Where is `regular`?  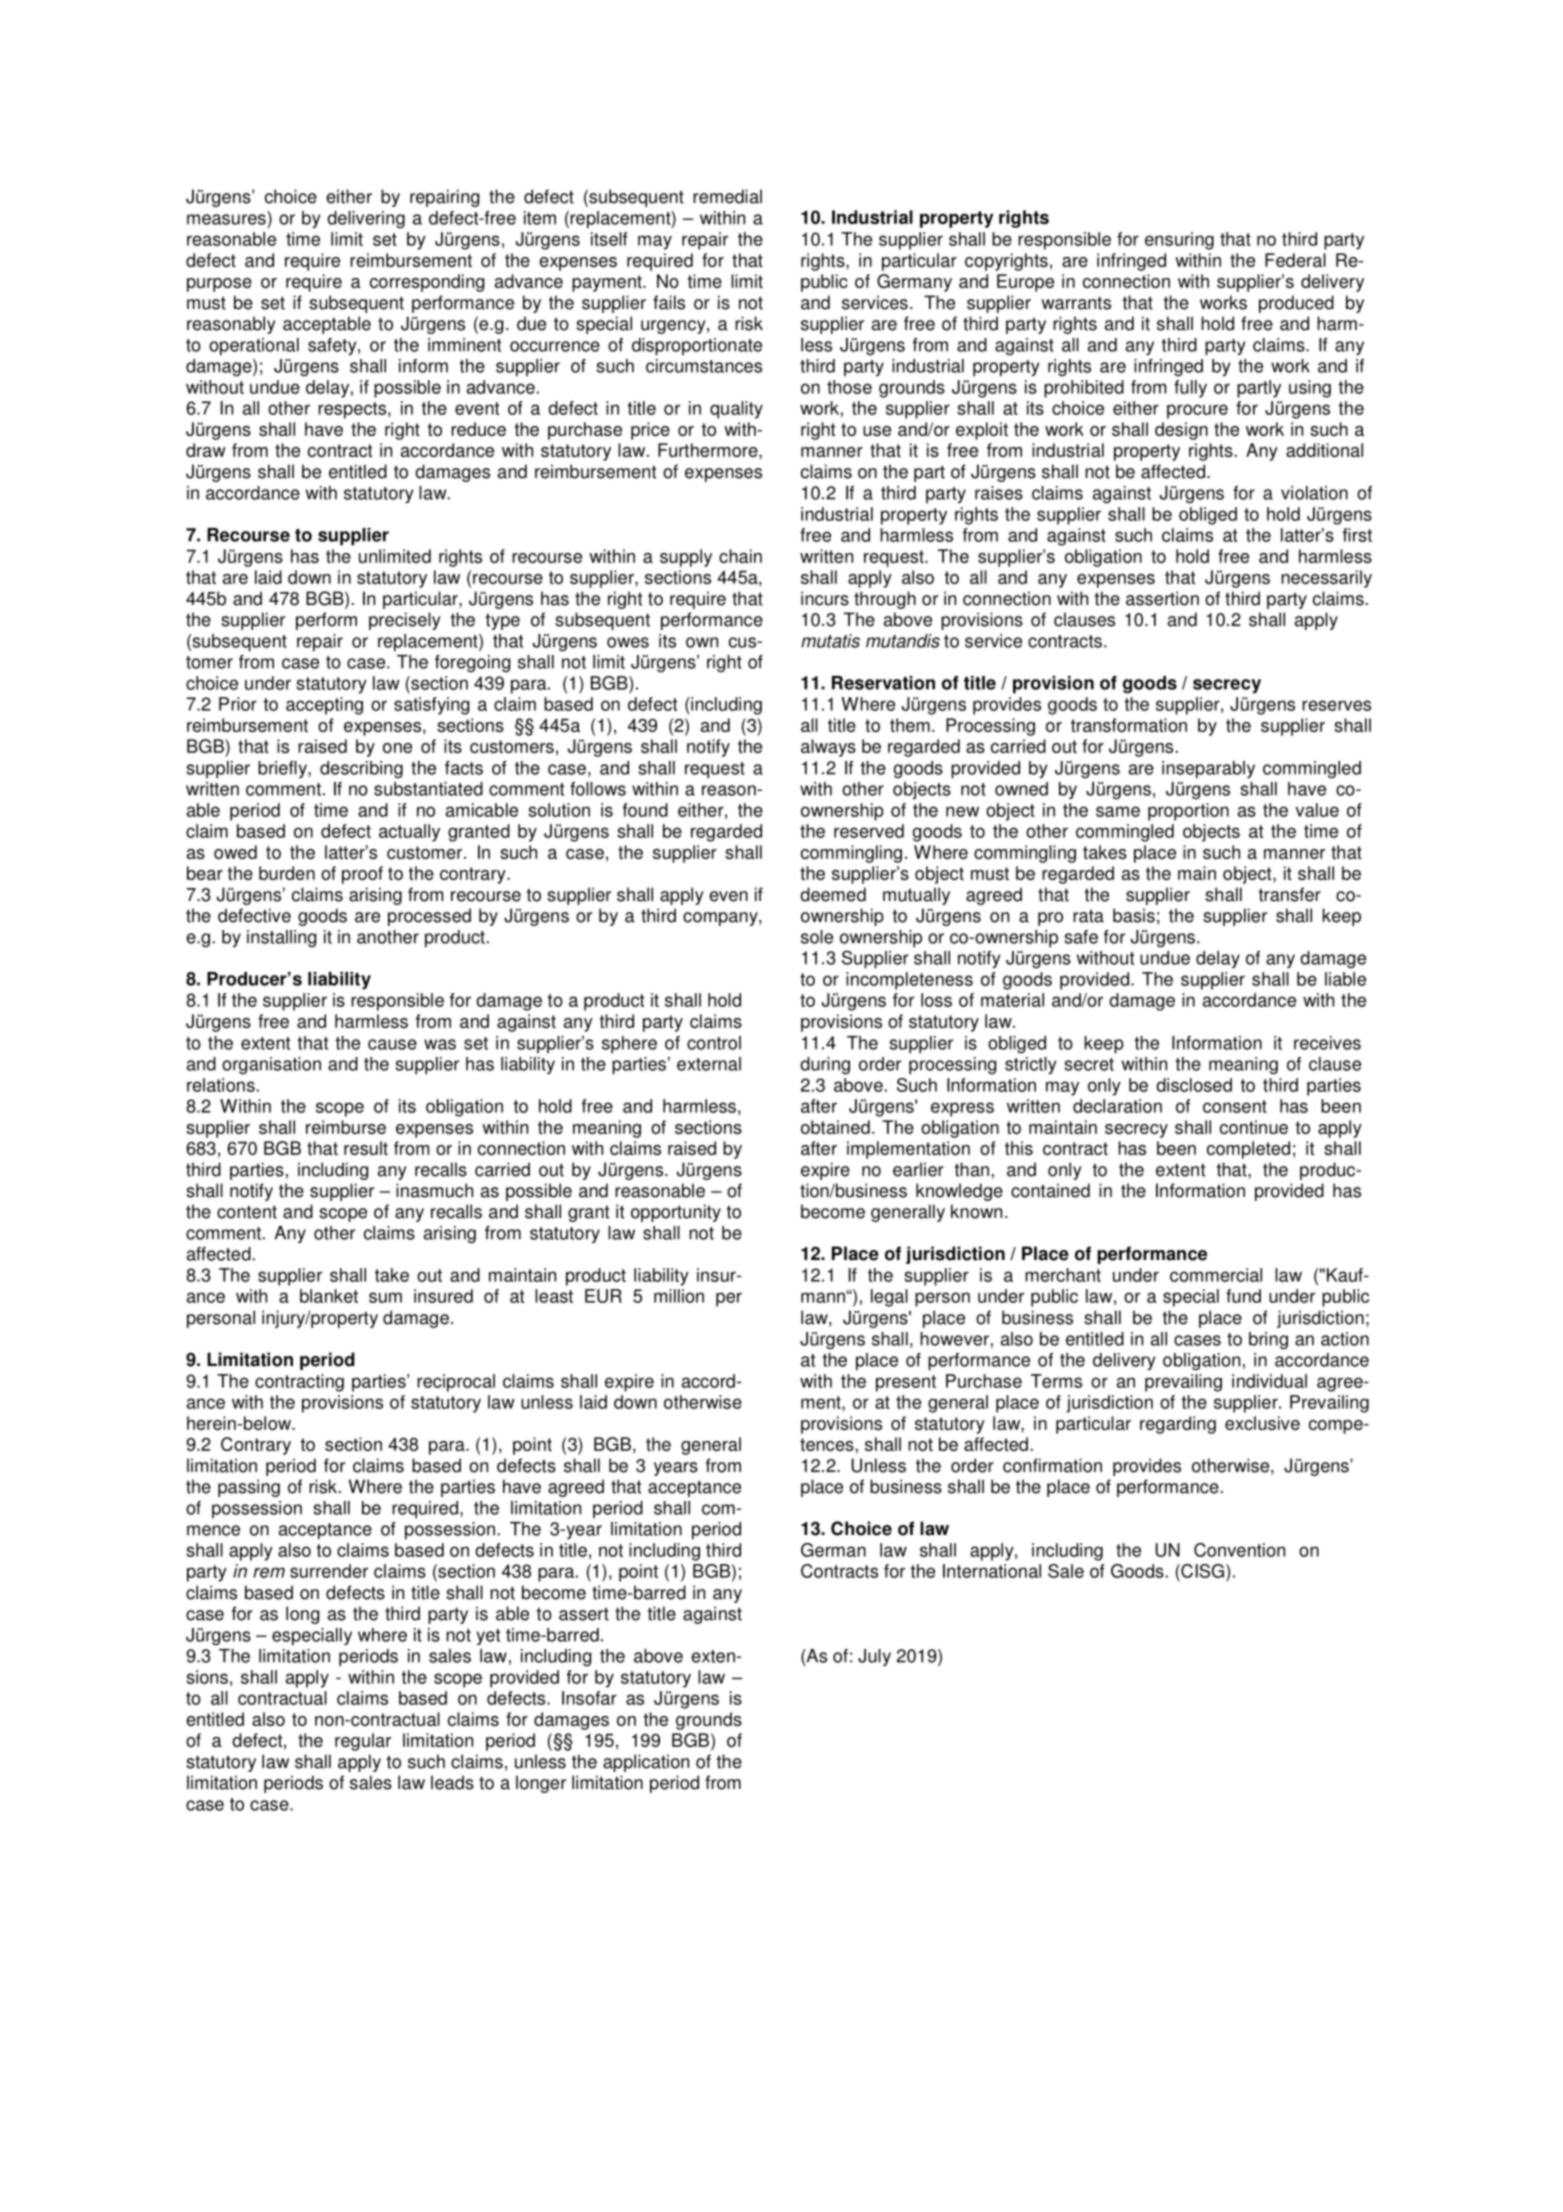 regular is located at coordinates (363, 1742).
